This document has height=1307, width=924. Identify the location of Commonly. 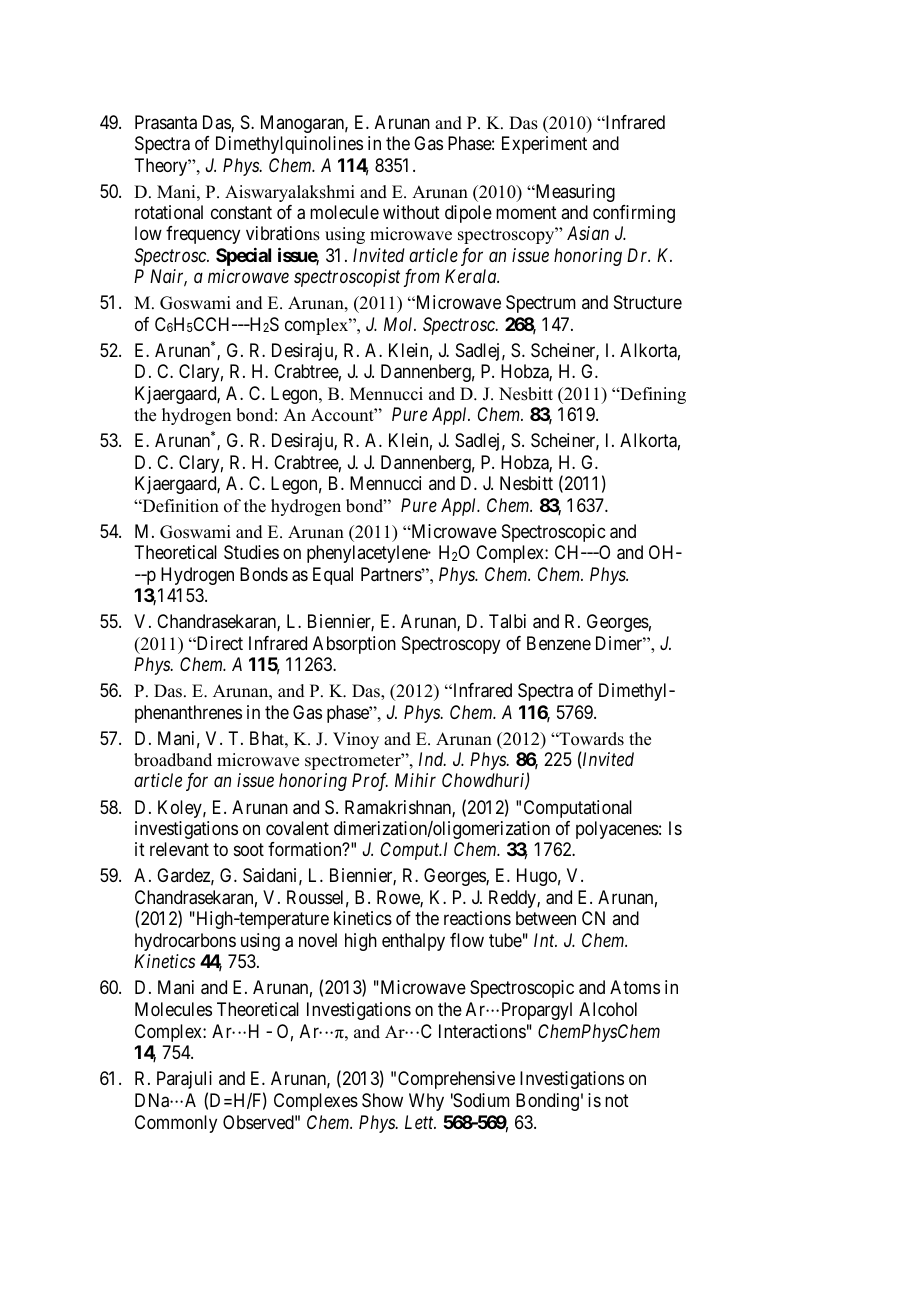
(176, 1124).
